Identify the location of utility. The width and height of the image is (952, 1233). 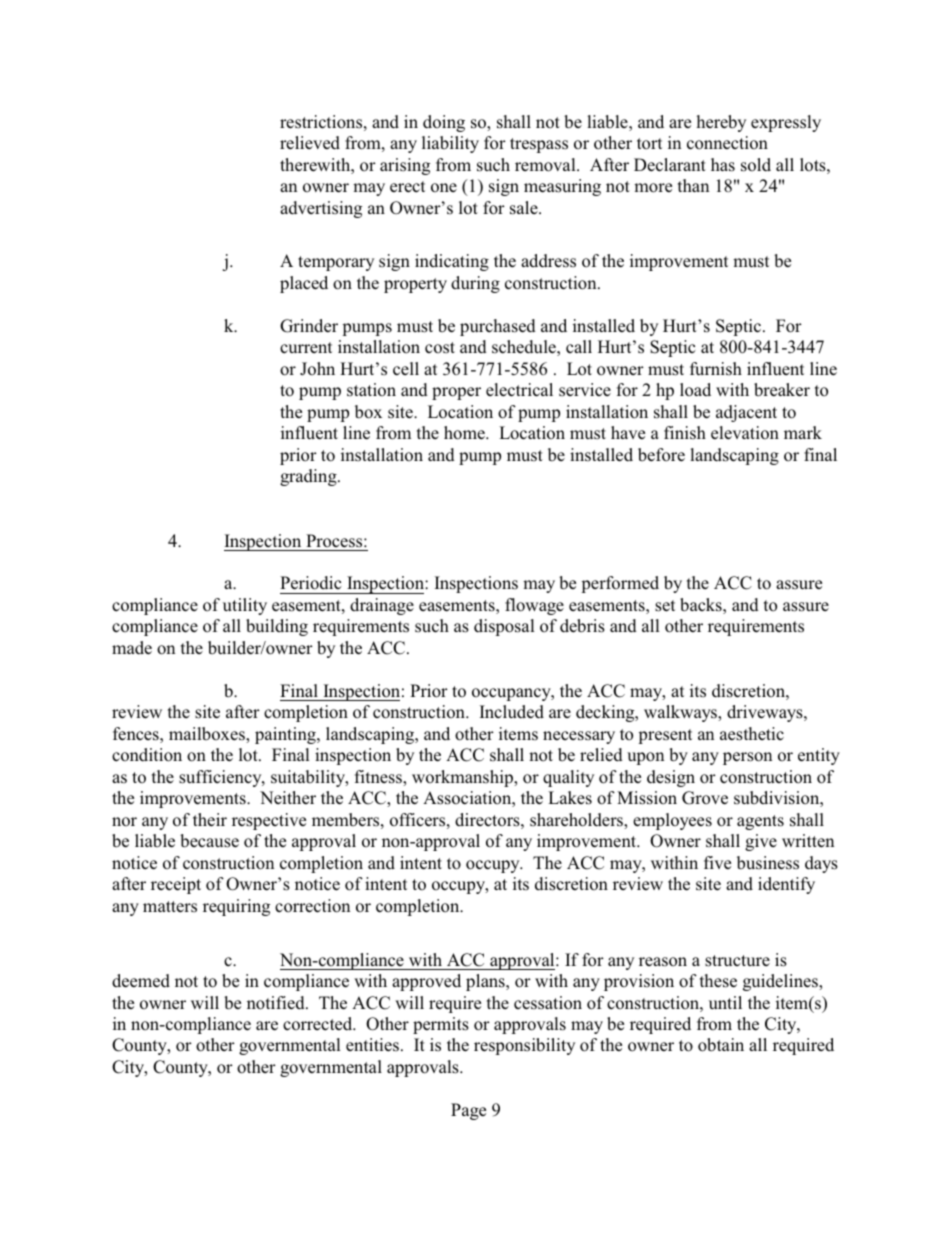
(245, 606).
